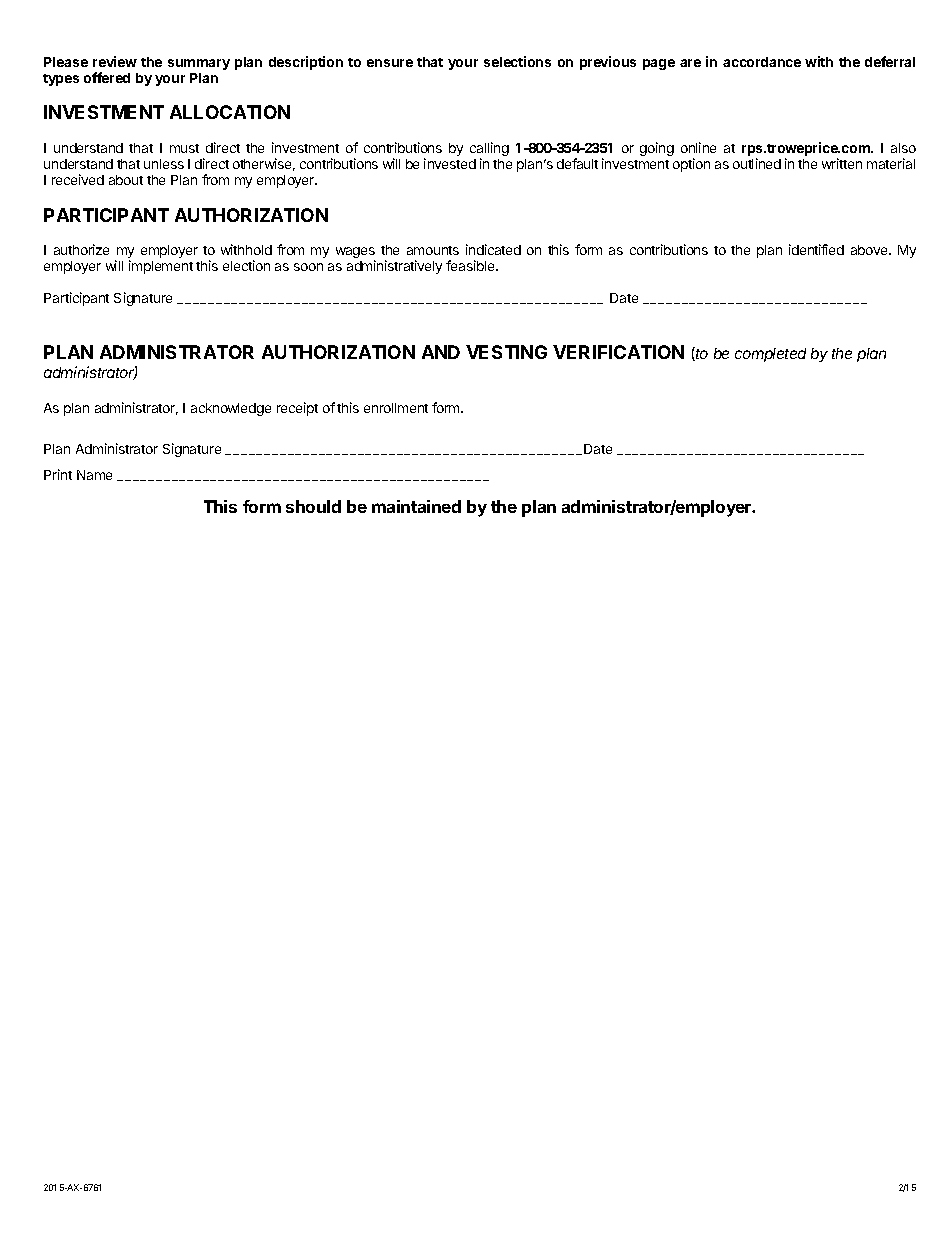 The image size is (952, 1233). What do you see at coordinates (762, 62) in the screenshot?
I see `accordance` at bounding box center [762, 62].
